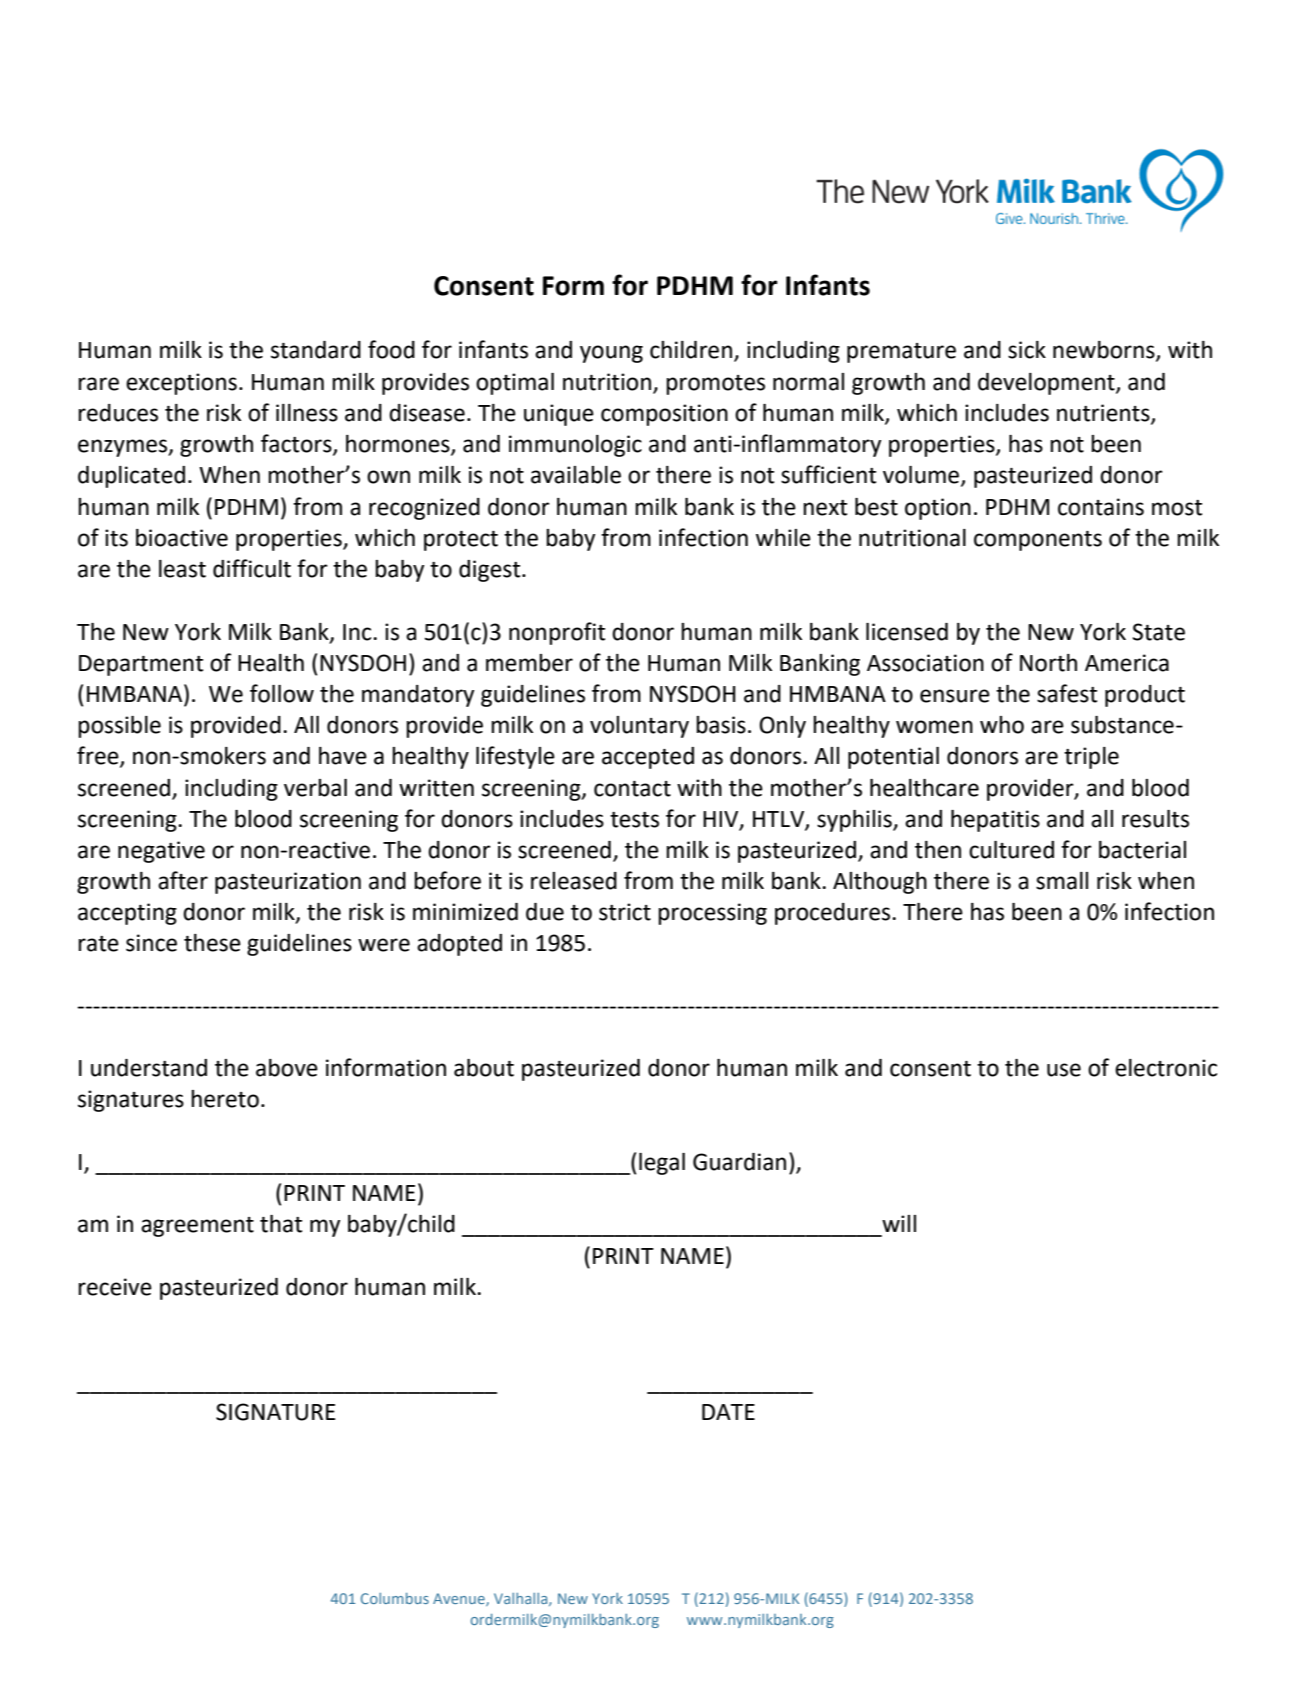 This page has width=1303, height=1687. Describe the element at coordinates (522, 1599) in the page. I see `Valhalla` at that location.
